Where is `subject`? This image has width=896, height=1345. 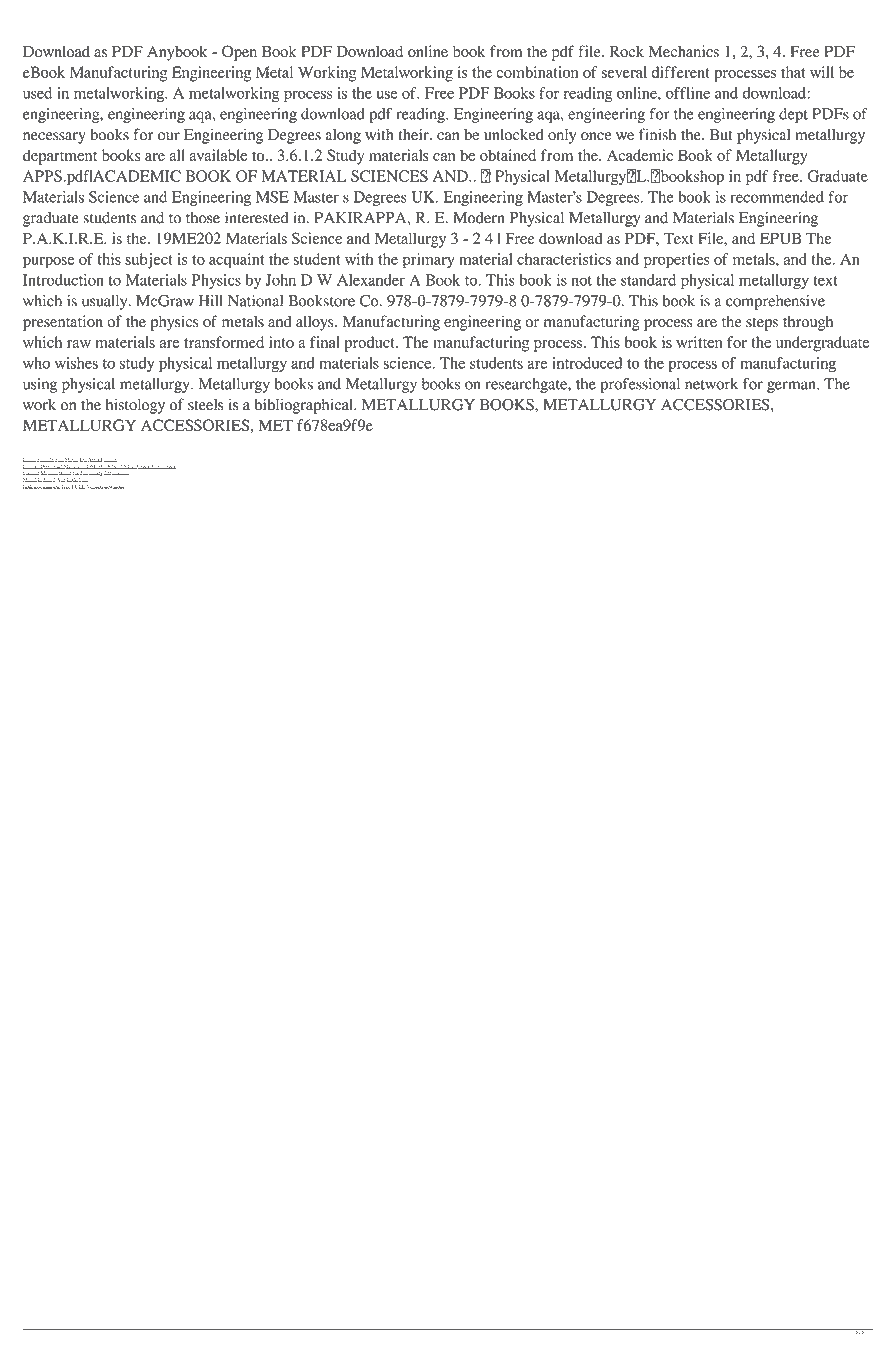
subject is located at coordinates (149, 261).
